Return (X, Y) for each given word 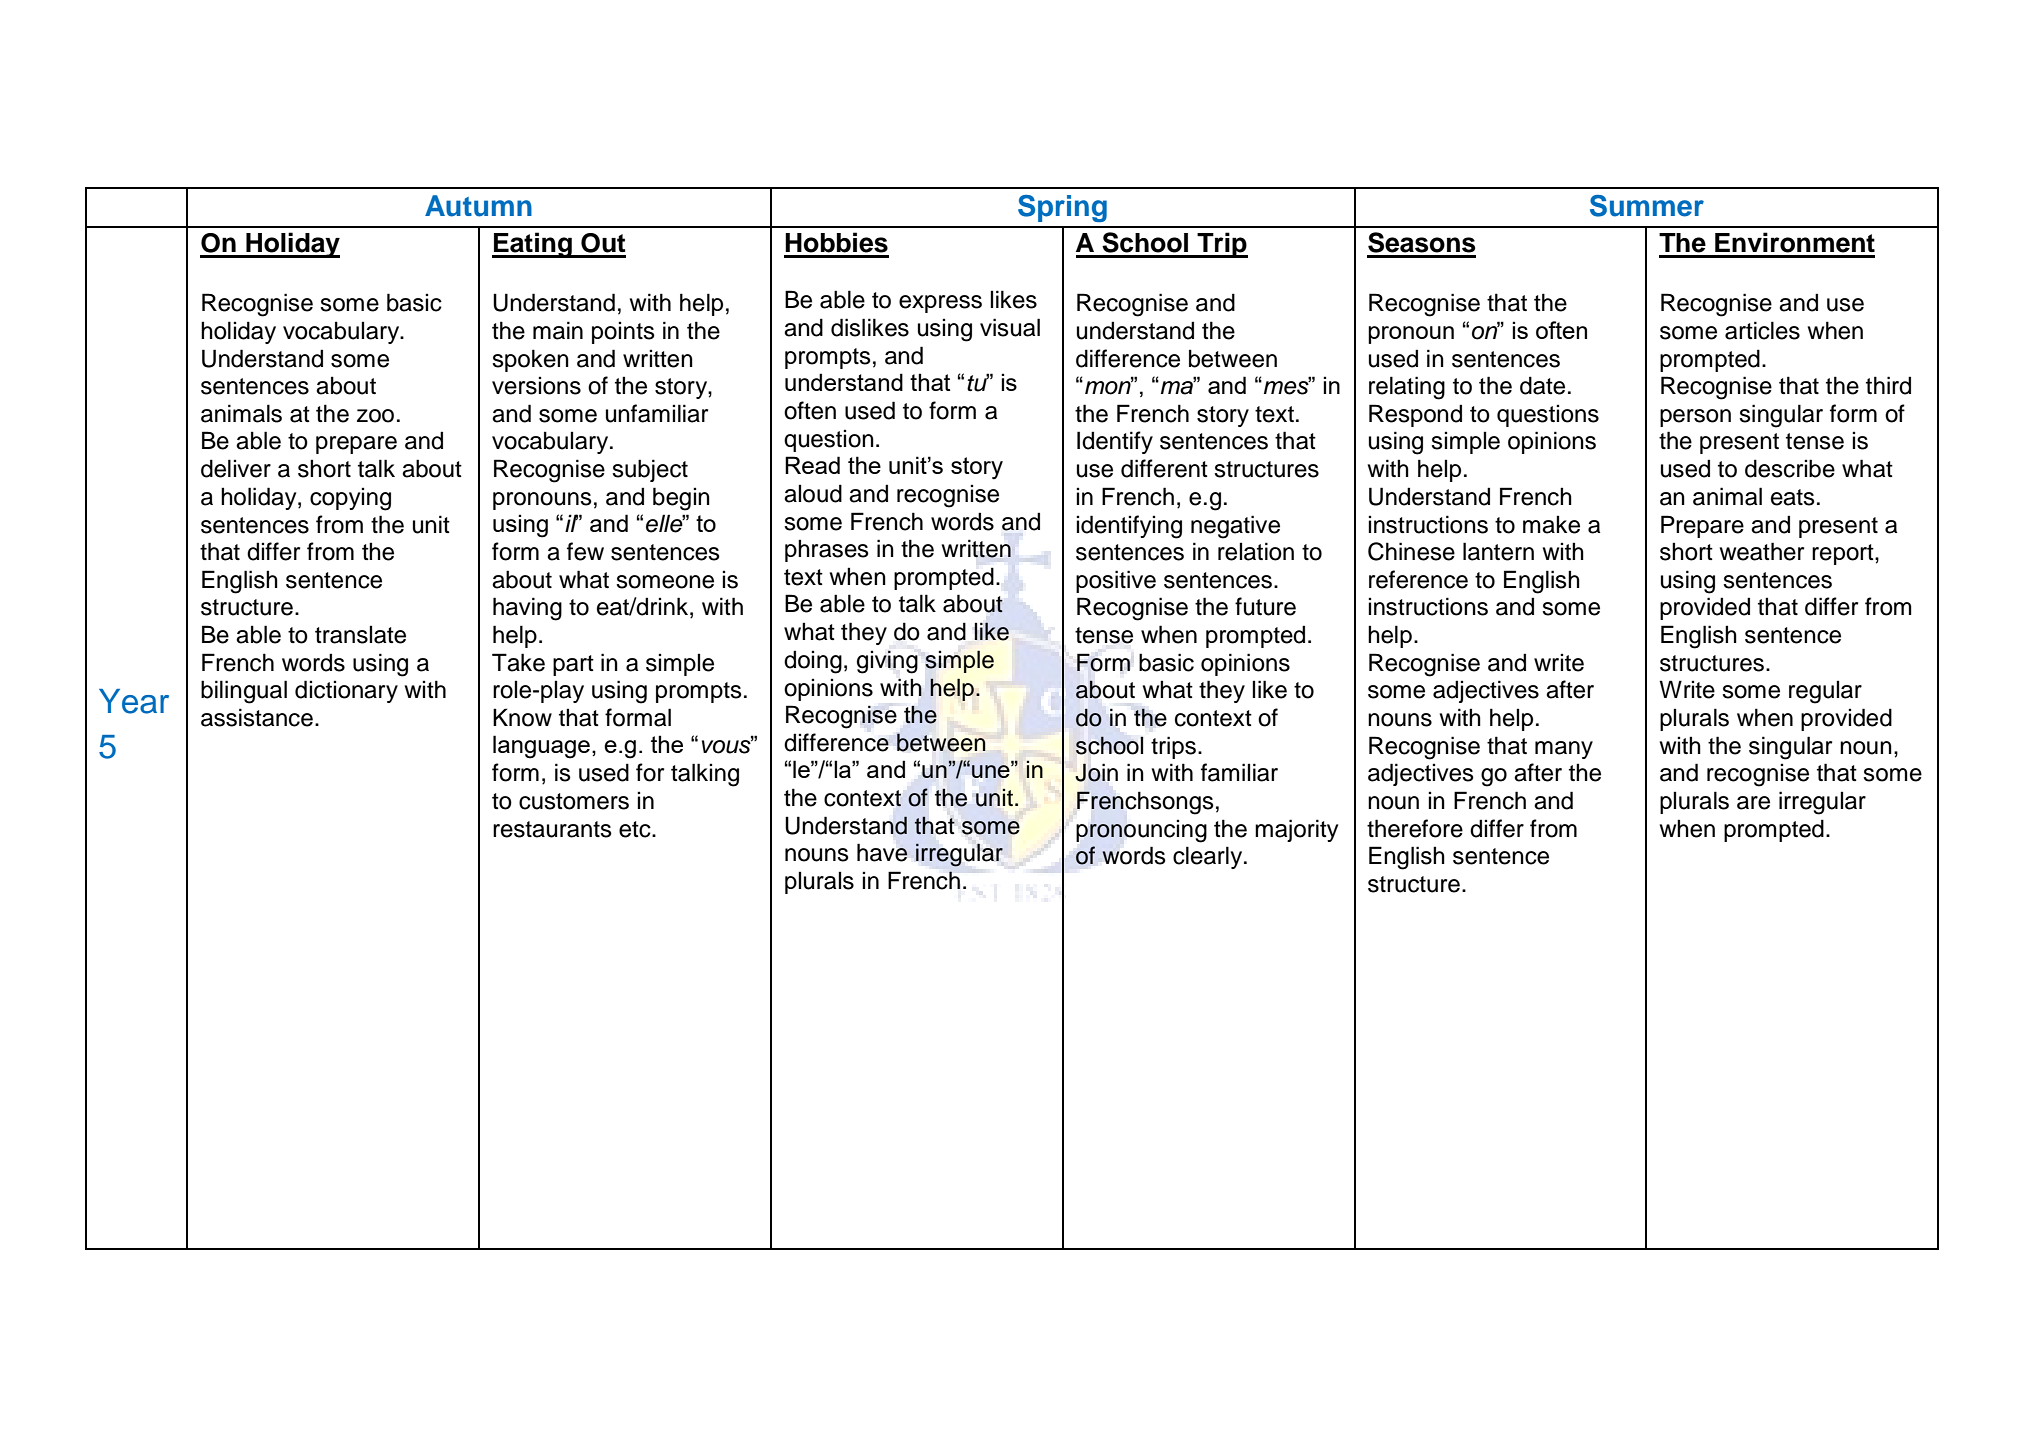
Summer (1647, 206)
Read (812, 465)
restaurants (552, 829)
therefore (1415, 828)
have (882, 852)
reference (1418, 579)
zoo (375, 416)
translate (360, 634)
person (1695, 418)
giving (887, 662)
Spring (1062, 208)
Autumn (478, 206)
